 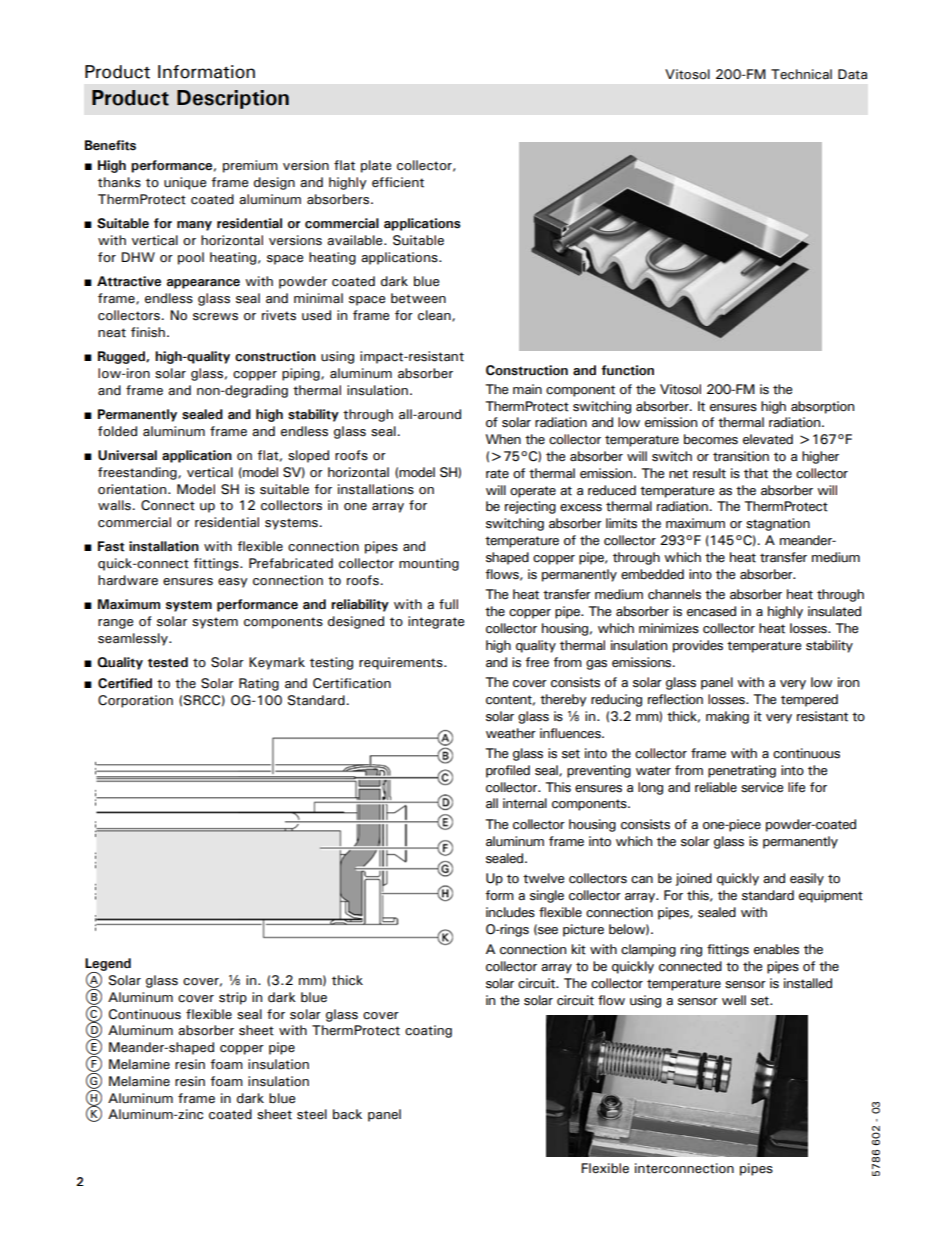 I want to click on Technical, so click(x=801, y=74).
